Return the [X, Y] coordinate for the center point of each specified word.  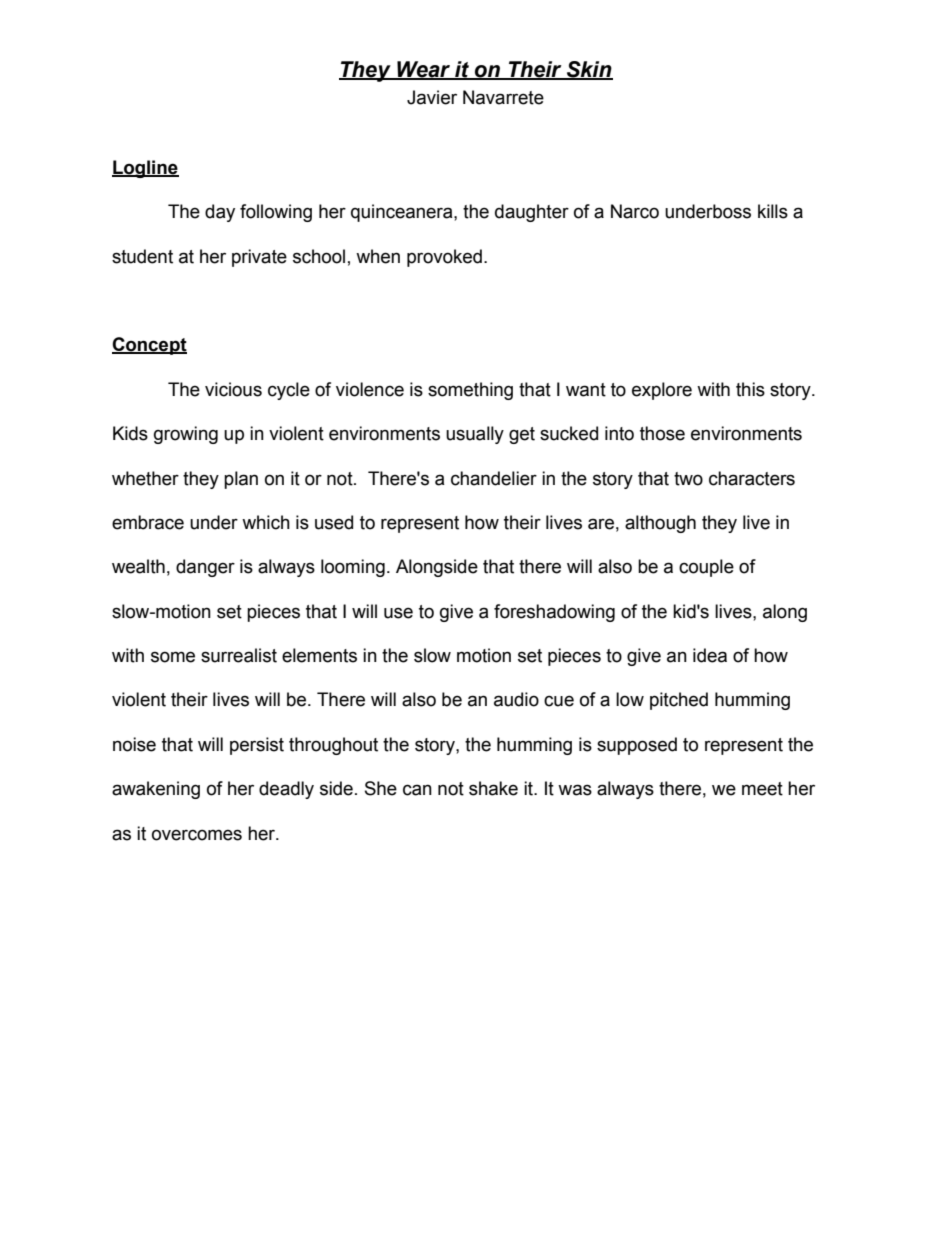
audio [516, 699]
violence [370, 389]
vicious [233, 389]
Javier [432, 97]
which [266, 522]
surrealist [239, 655]
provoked [444, 258]
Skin [589, 70]
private [259, 258]
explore [662, 391]
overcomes [197, 835]
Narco [635, 211]
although [660, 524]
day [220, 213]
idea [710, 655]
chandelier [494, 478]
